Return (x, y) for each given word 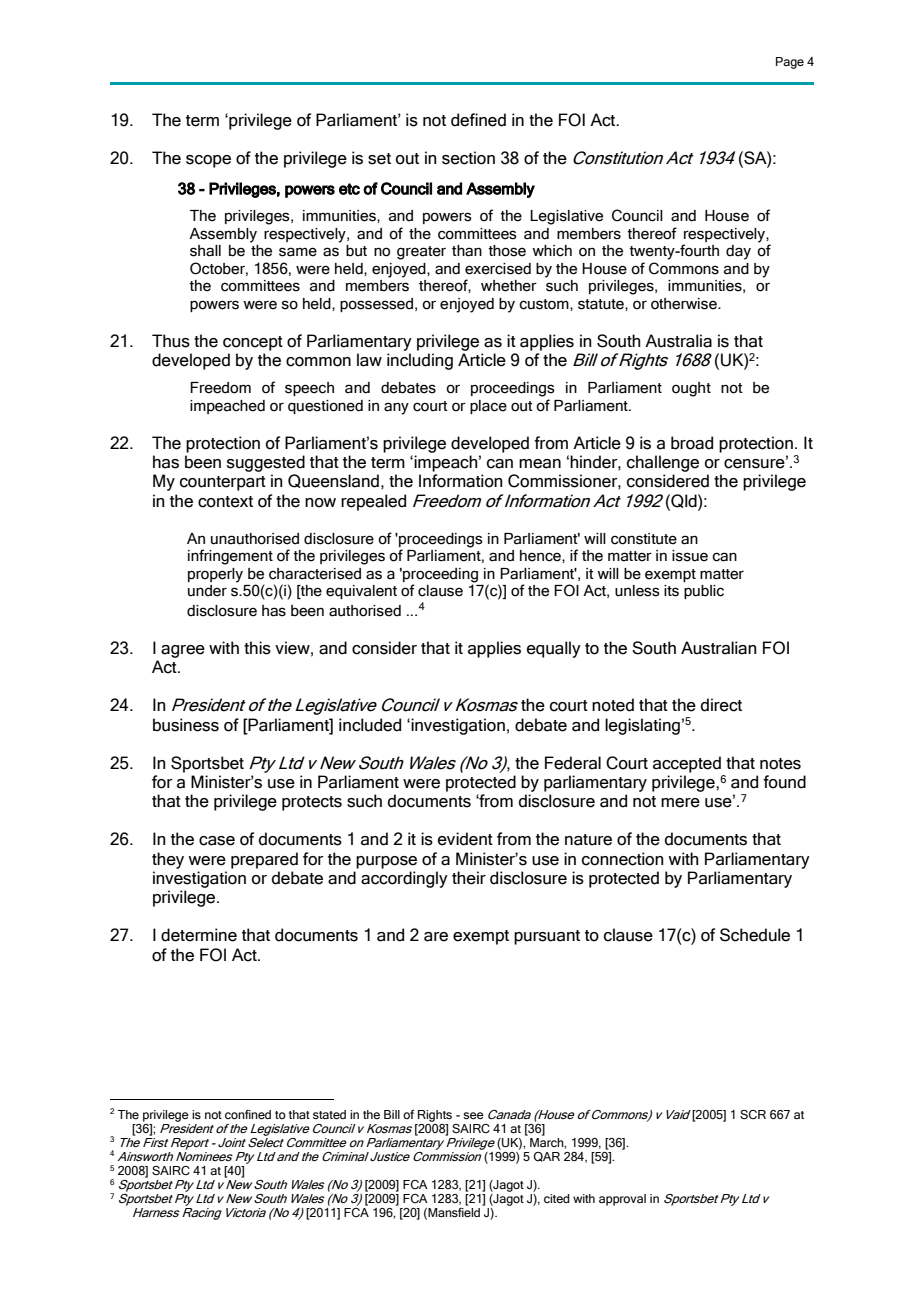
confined (248, 1114)
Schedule (755, 935)
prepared (264, 860)
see (473, 1115)
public (704, 592)
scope (208, 161)
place (488, 407)
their (469, 878)
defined (478, 120)
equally (554, 649)
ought (691, 389)
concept (253, 343)
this (257, 648)
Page (790, 63)
